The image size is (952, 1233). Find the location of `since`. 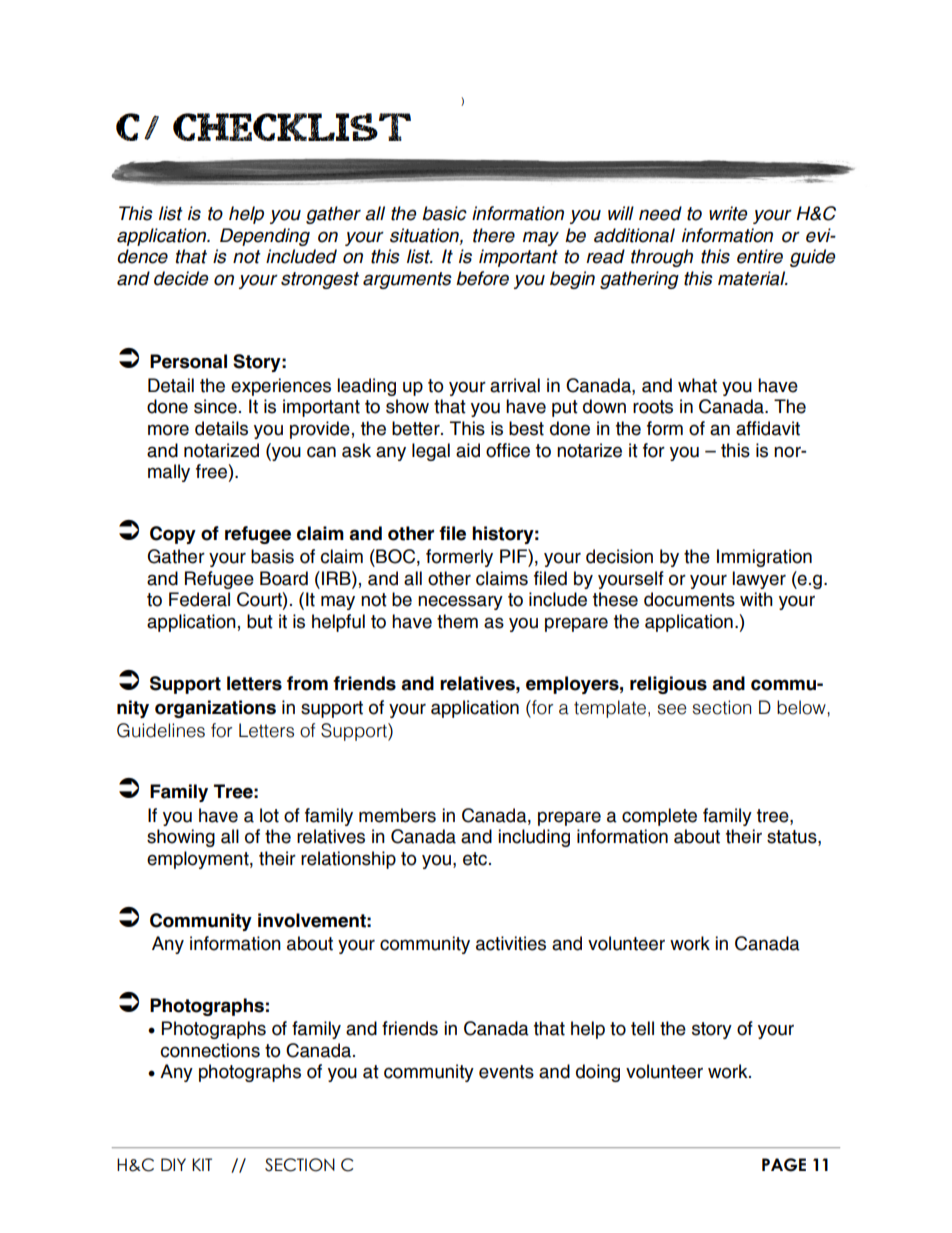

since is located at coordinates (215, 406).
